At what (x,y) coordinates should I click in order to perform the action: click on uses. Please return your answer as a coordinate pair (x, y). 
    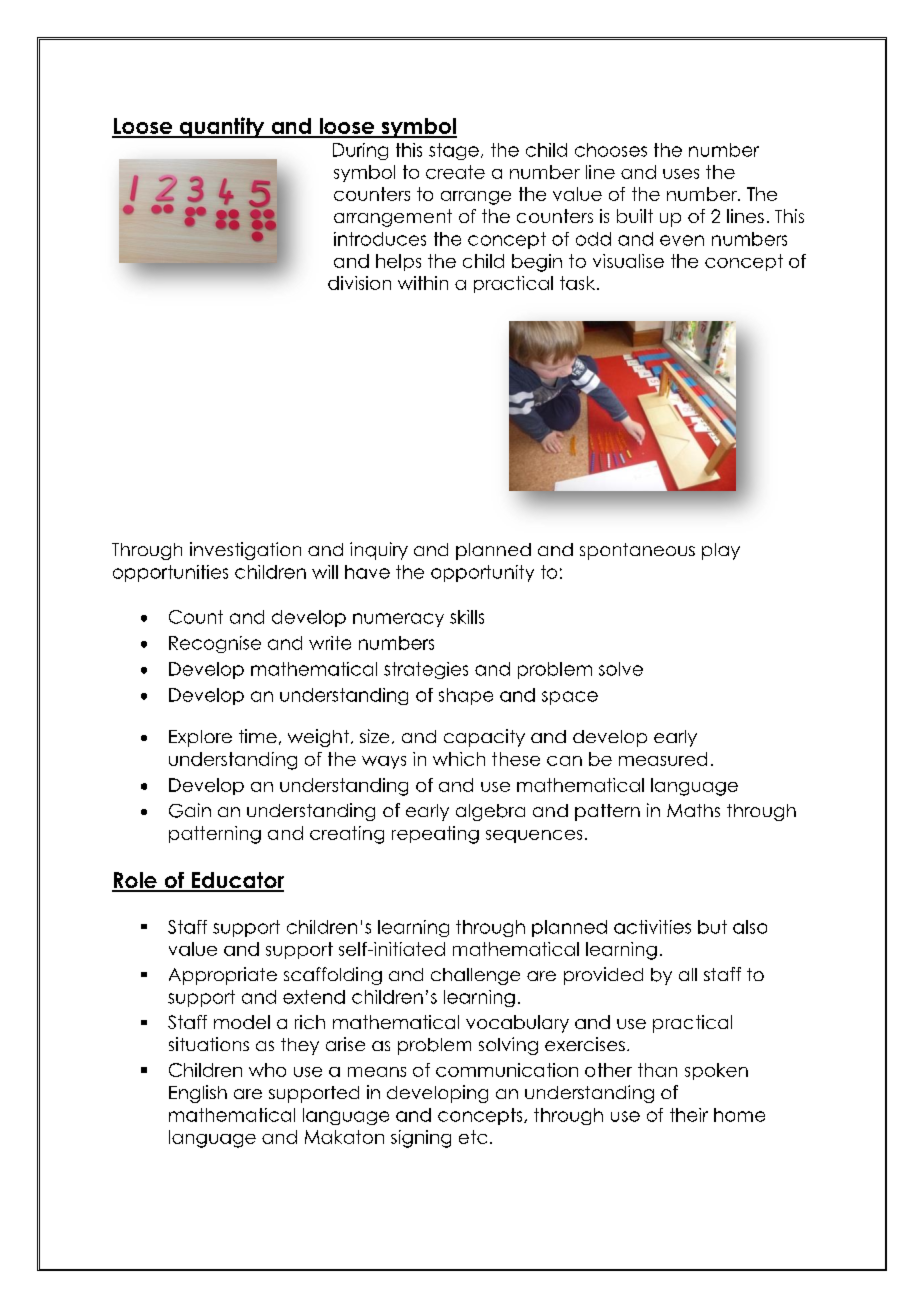
    Looking at the image, I should click on (681, 174).
